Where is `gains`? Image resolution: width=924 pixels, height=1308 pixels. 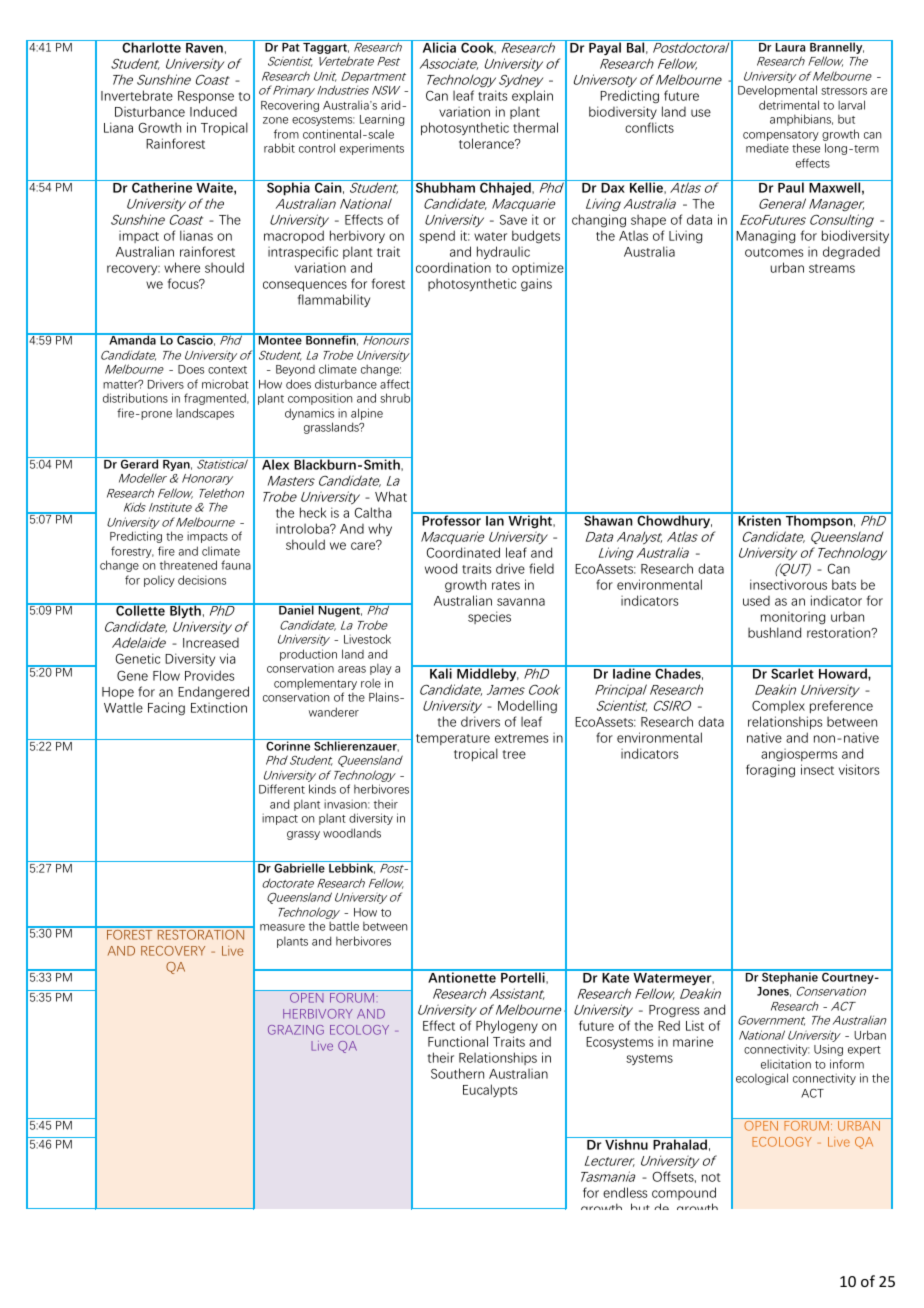 gains is located at coordinates (536, 285).
